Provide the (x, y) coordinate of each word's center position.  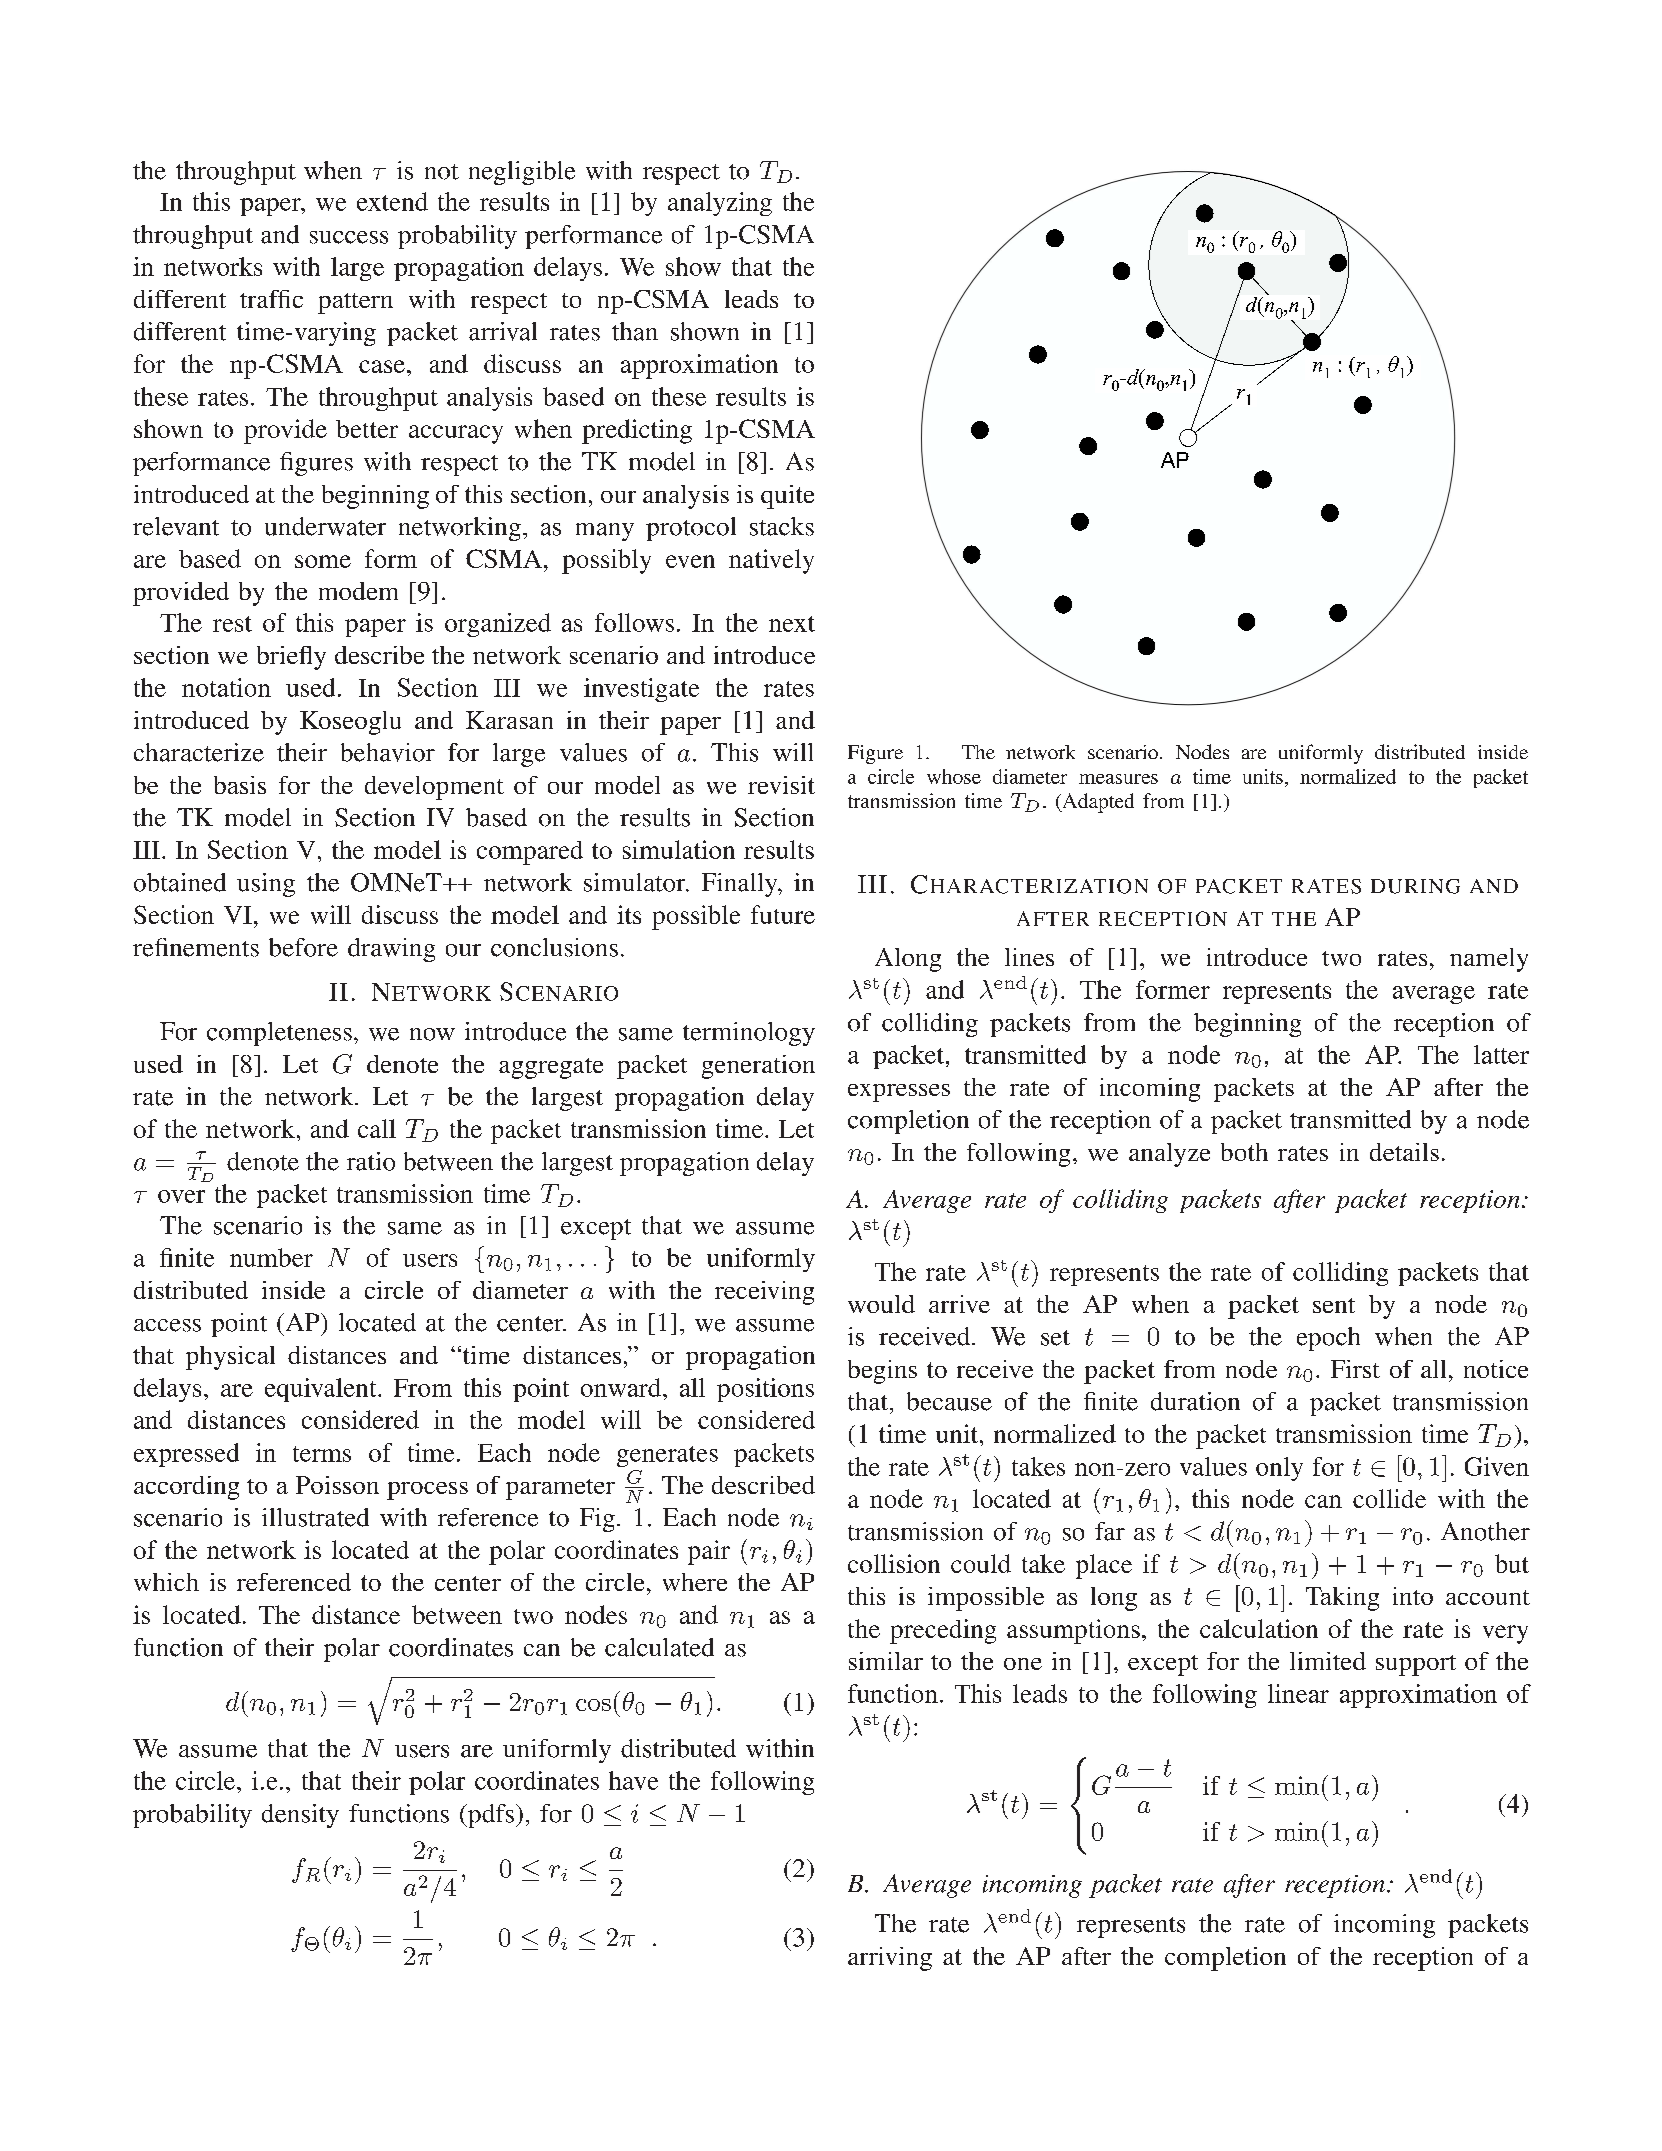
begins (882, 1372)
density (300, 1816)
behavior (388, 752)
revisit (781, 785)
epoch (1328, 1339)
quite (787, 497)
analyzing (720, 204)
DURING (1415, 886)
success (349, 237)
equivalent (322, 1390)
